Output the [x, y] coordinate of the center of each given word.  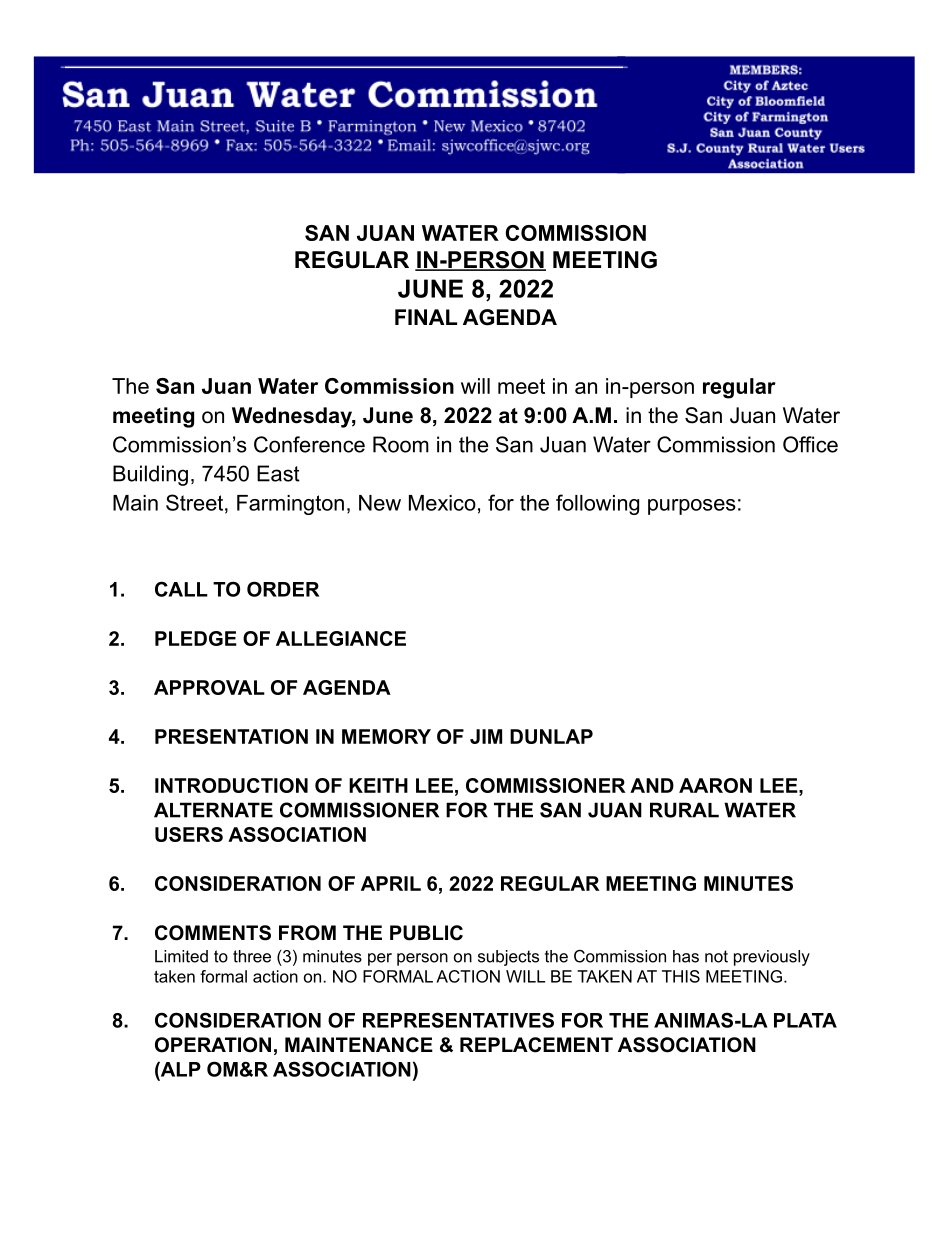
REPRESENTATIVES [458, 1020]
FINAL [426, 317]
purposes [692, 507]
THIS [681, 976]
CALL [181, 589]
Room [401, 444]
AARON [715, 785]
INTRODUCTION [231, 785]
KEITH [378, 785]
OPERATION [213, 1045]
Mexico [442, 503]
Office [810, 444]
